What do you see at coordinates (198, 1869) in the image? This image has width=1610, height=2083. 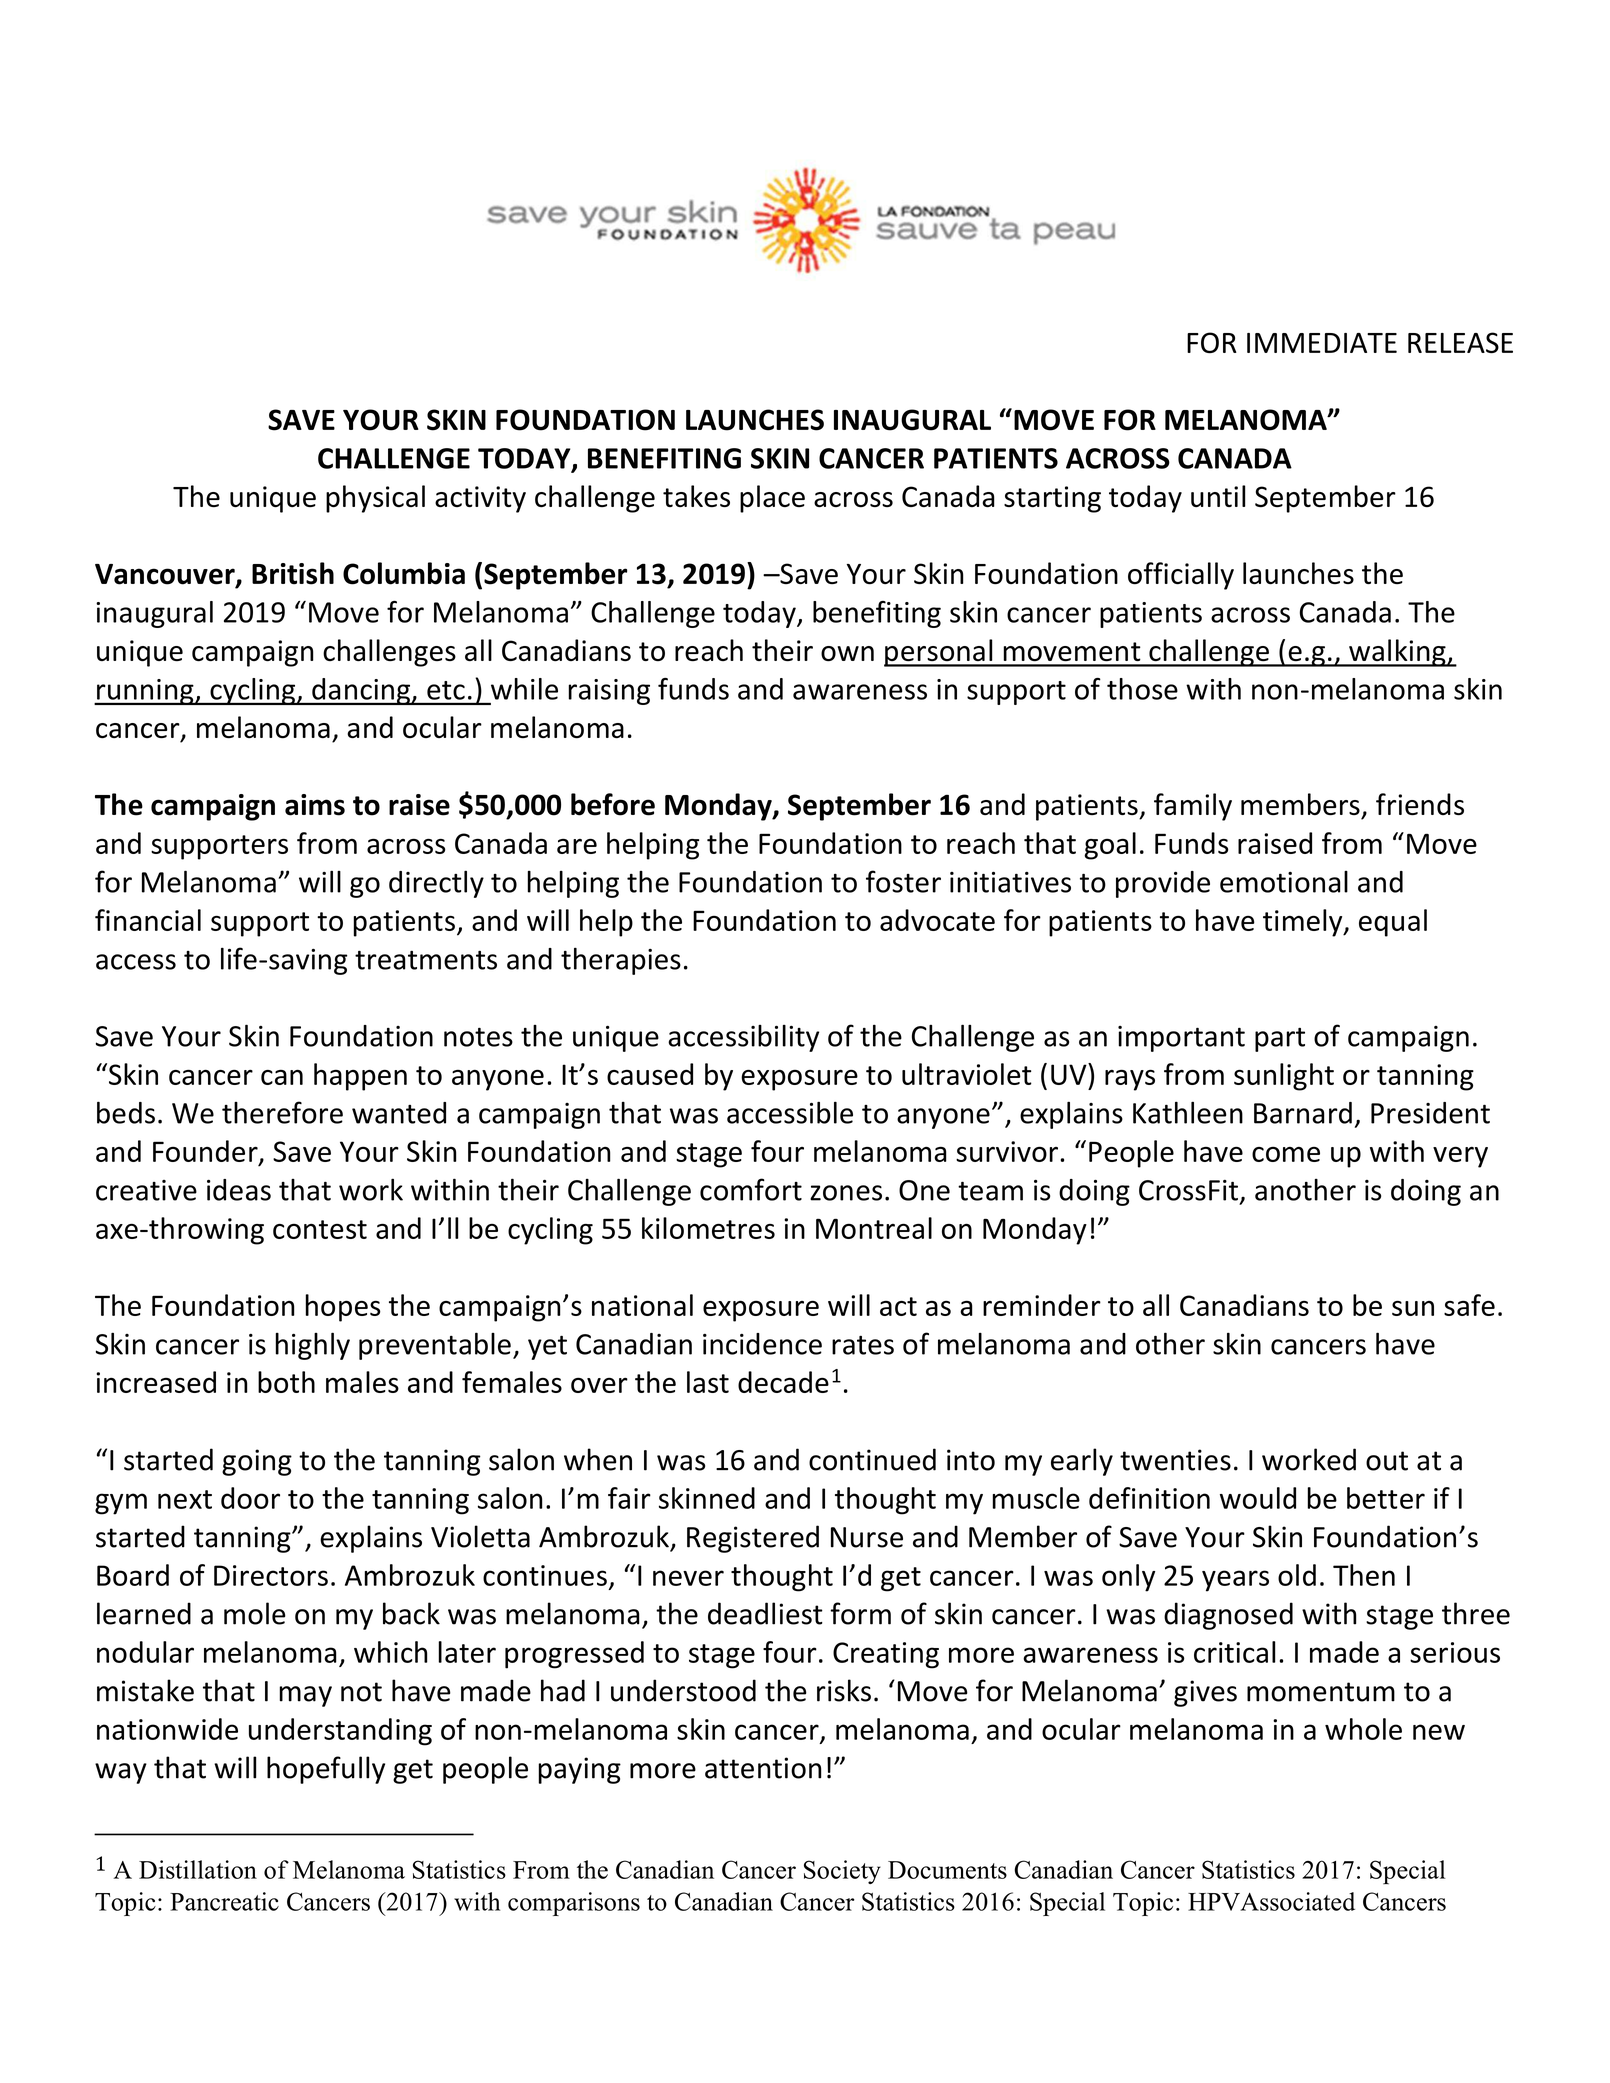 I see `Distillation` at bounding box center [198, 1869].
